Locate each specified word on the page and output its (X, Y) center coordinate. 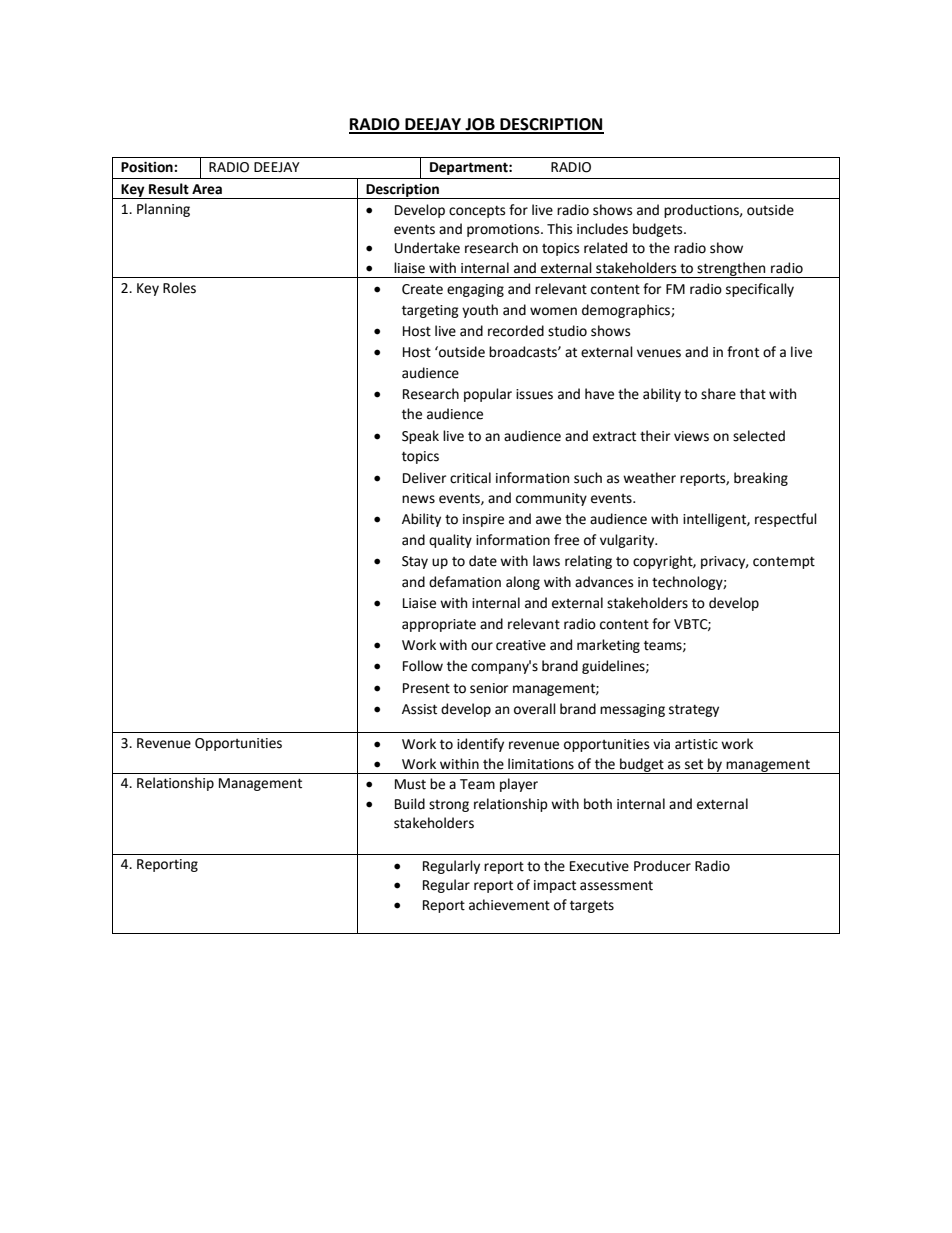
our (482, 646)
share (718, 394)
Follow (423, 666)
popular (488, 395)
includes (602, 229)
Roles (179, 288)
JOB (480, 125)
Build (410, 804)
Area (207, 189)
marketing (608, 646)
